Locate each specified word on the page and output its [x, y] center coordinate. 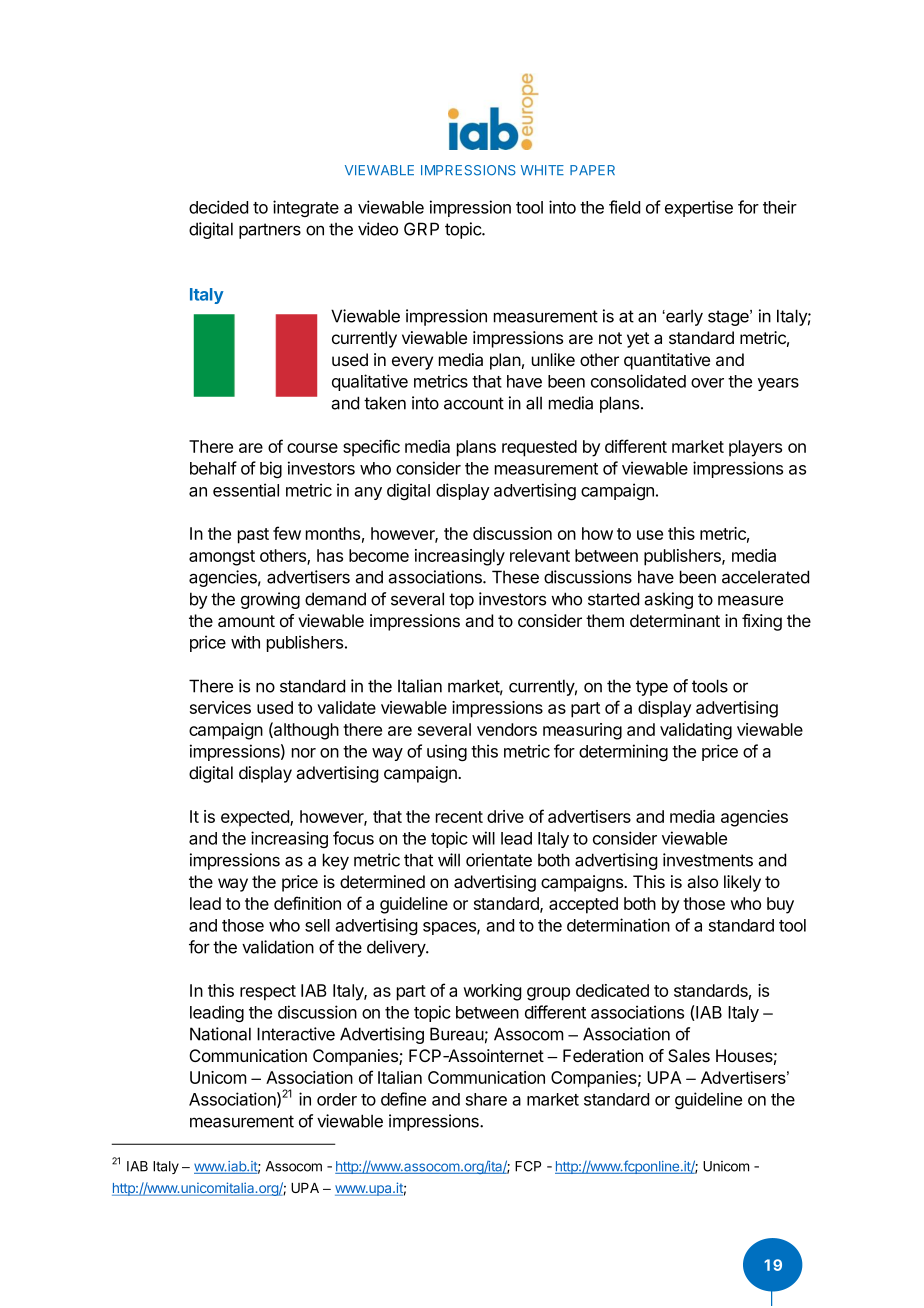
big [271, 469]
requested [539, 448]
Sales [689, 1056]
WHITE [542, 170]
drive [505, 816]
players [755, 448]
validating [696, 731]
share [486, 1099]
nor [304, 753]
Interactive [296, 1034]
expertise [699, 208]
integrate [306, 208]
